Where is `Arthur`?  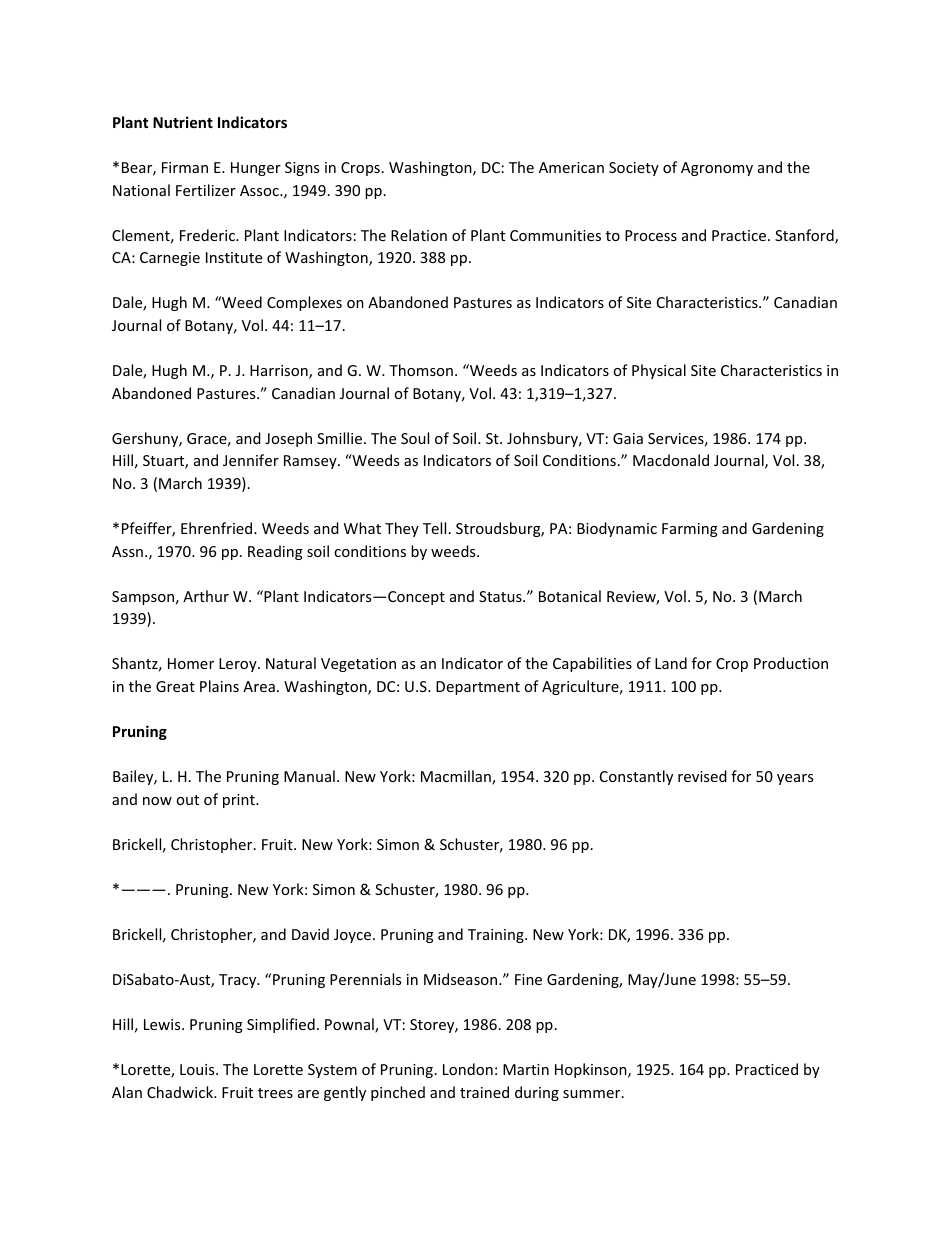 Arthur is located at coordinates (206, 596).
